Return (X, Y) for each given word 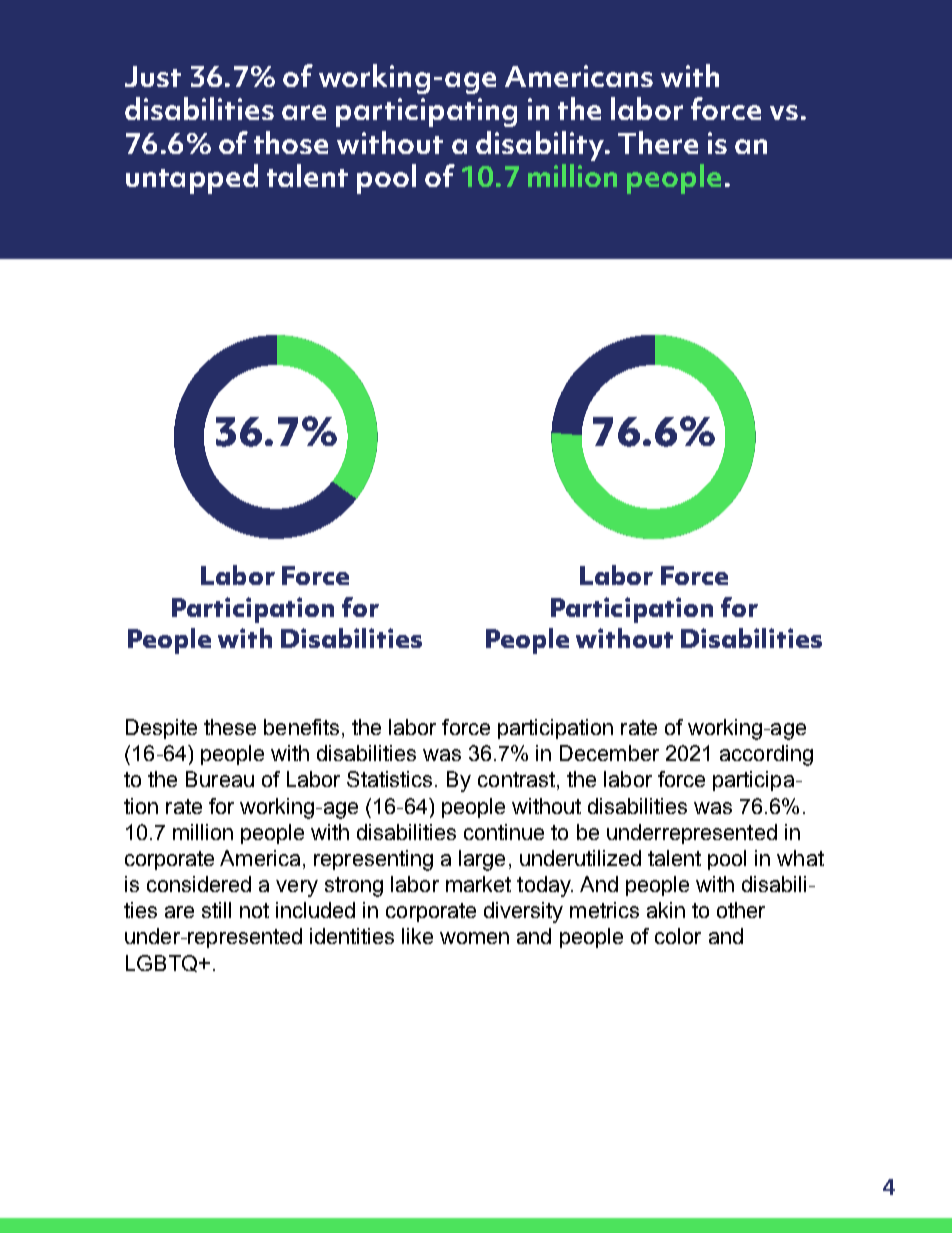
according (766, 755)
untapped (192, 179)
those (291, 142)
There (658, 142)
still (216, 910)
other (741, 910)
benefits (301, 727)
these (230, 727)
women (474, 938)
